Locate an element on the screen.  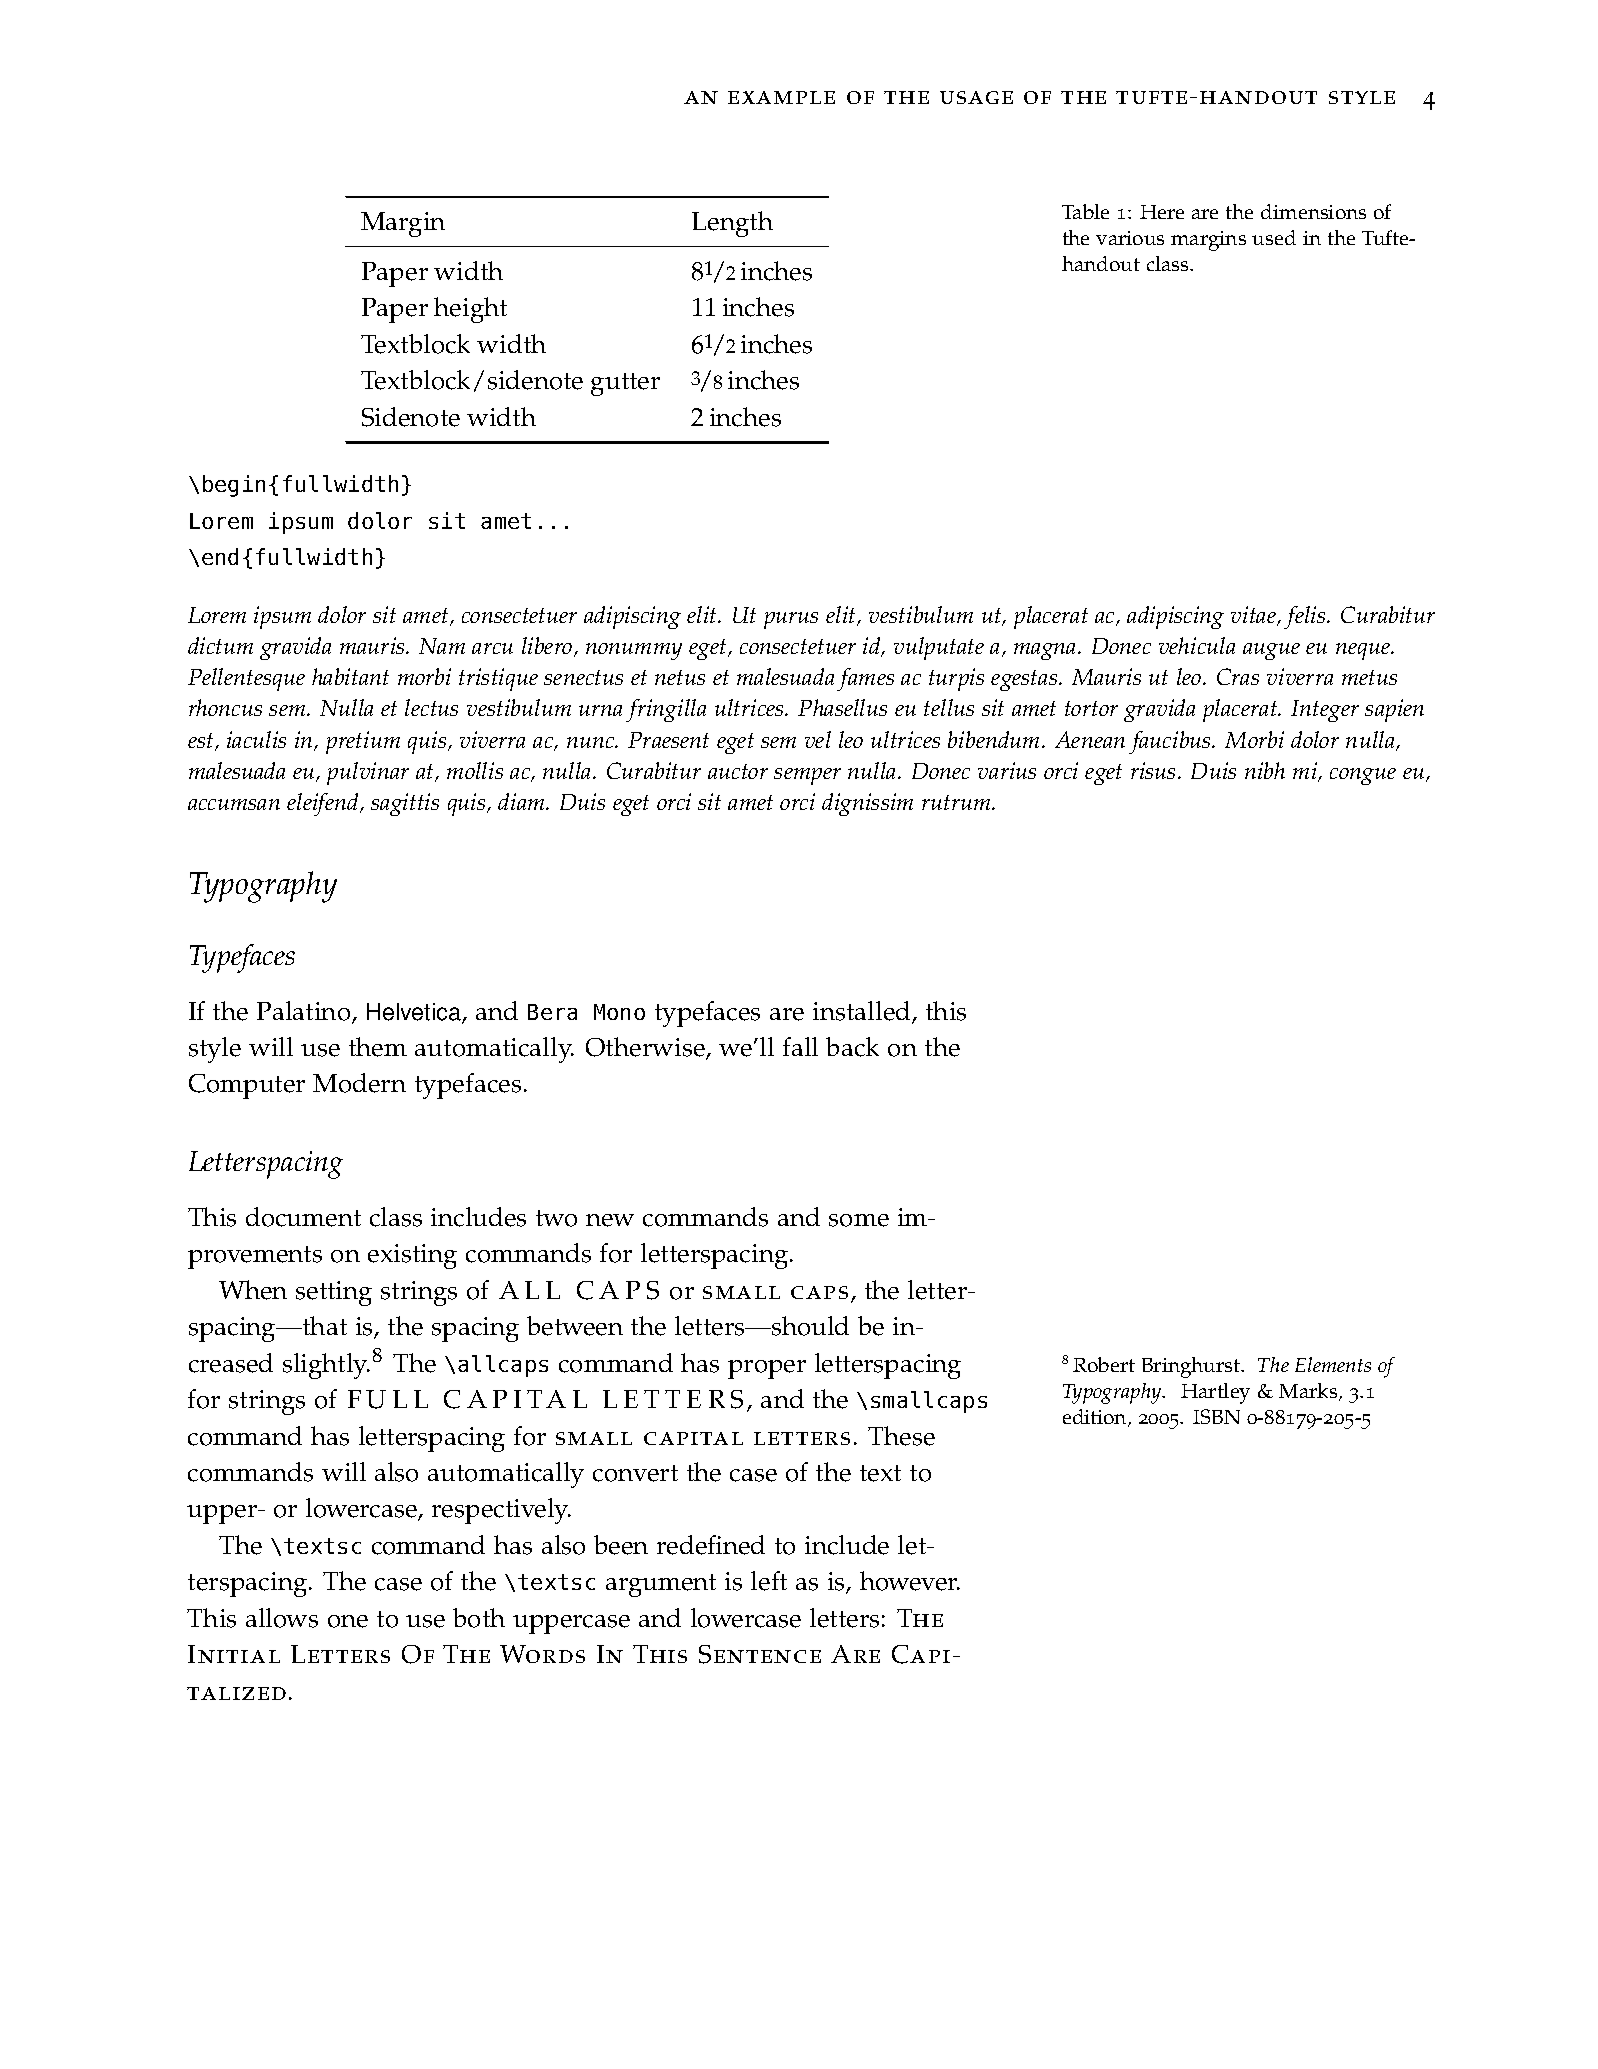
dignissim is located at coordinates (867, 804).
